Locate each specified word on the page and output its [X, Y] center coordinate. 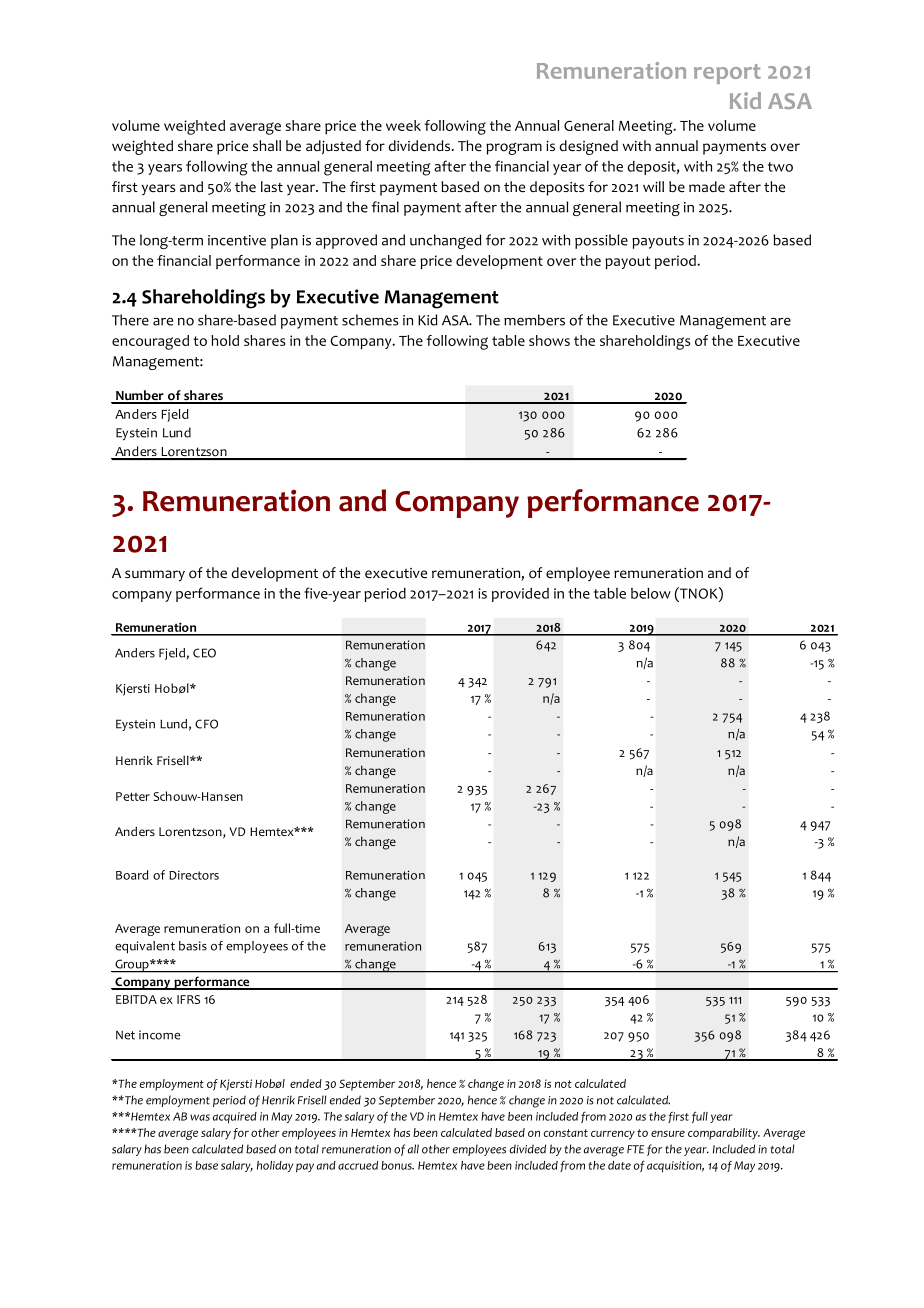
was [200, 1117]
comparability [724, 1134]
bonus [397, 1165]
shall [267, 145]
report [727, 74]
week [403, 125]
